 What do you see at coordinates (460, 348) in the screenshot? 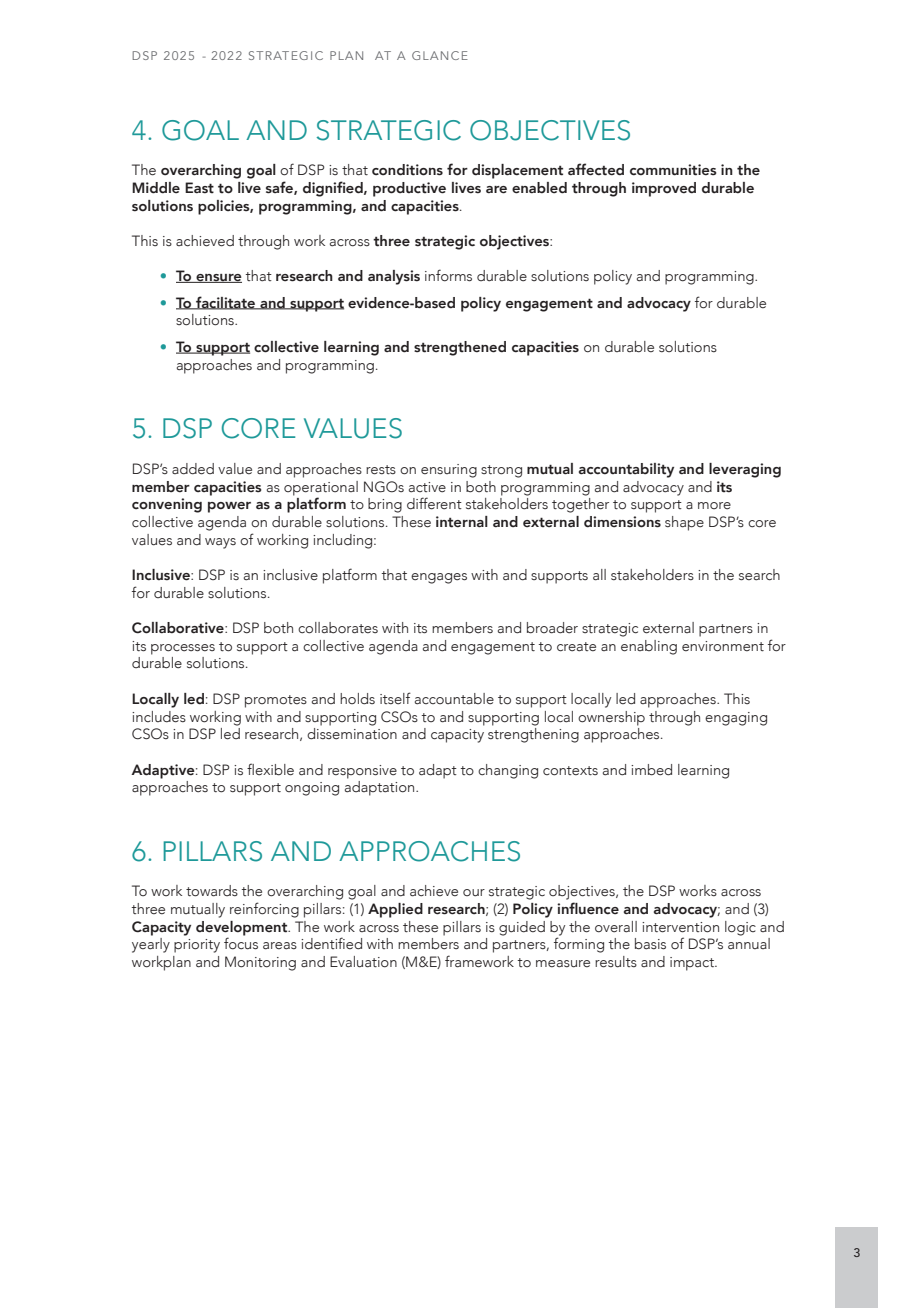
I see `strengthened` at bounding box center [460, 348].
